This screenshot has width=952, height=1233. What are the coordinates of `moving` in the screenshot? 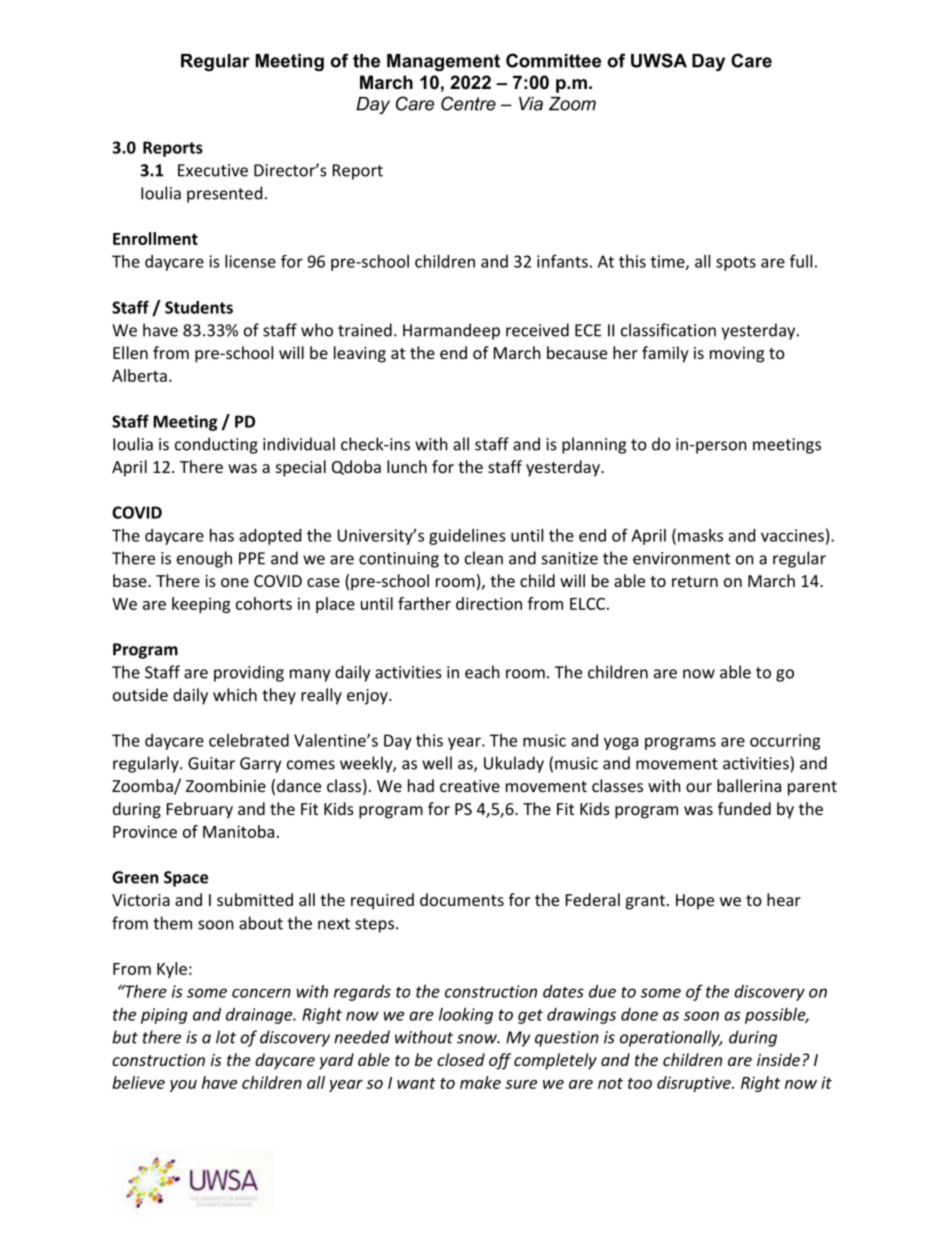 It's located at (737, 355).
